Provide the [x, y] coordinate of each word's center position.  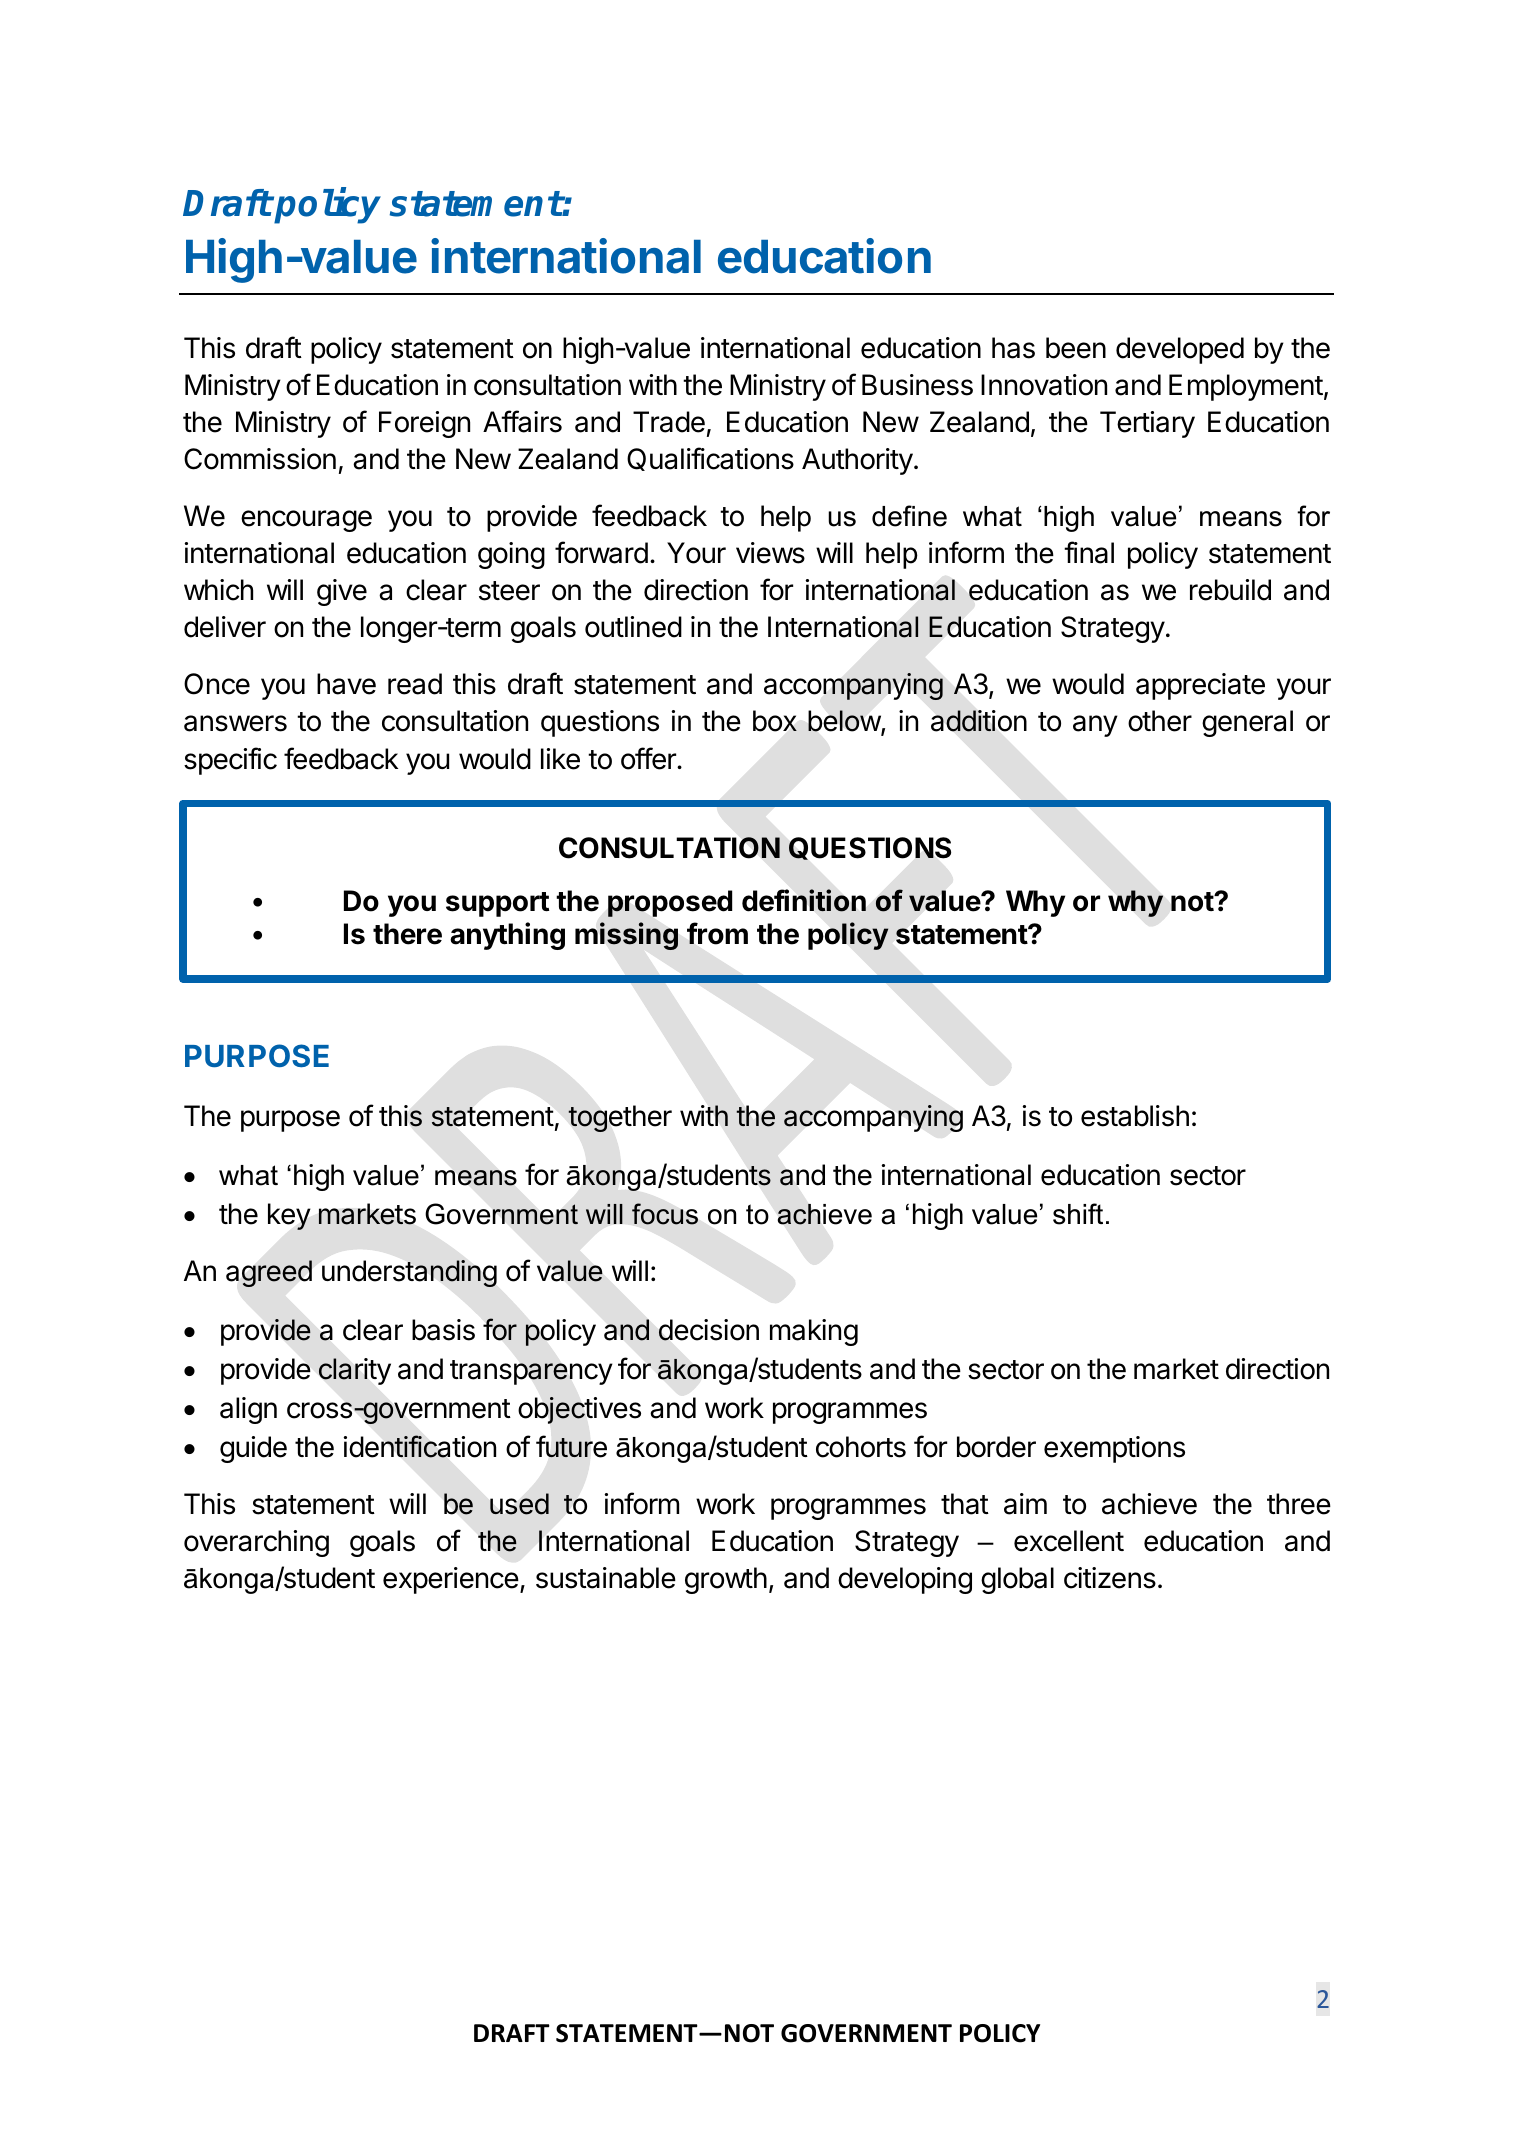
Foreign [424, 424]
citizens [1110, 1578]
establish [1135, 1116]
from [717, 933]
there [407, 934]
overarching [256, 1543]
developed [1180, 350]
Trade [669, 422]
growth [726, 1580]
